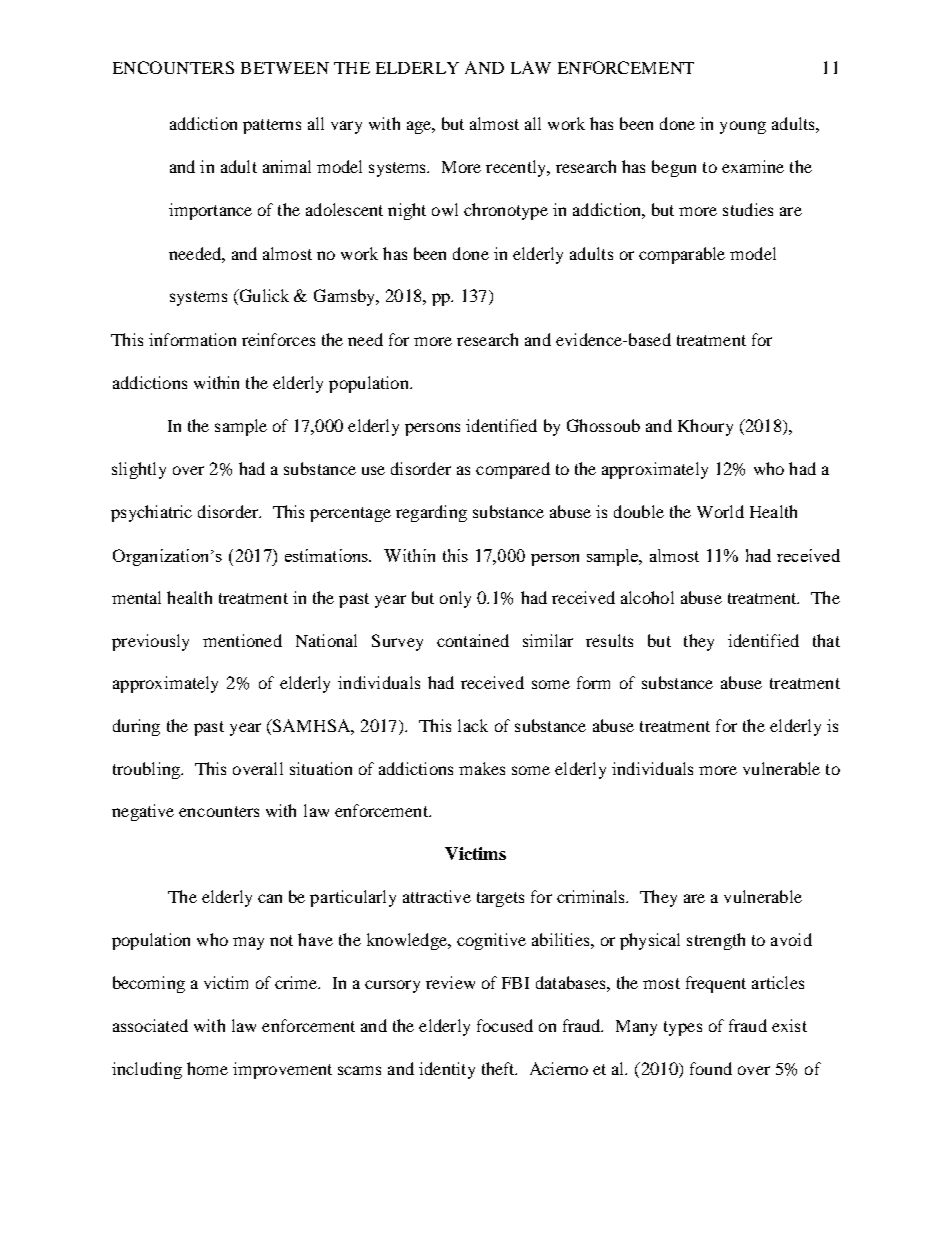  Describe the element at coordinates (517, 168) in the screenshot. I see `recently` at that location.
